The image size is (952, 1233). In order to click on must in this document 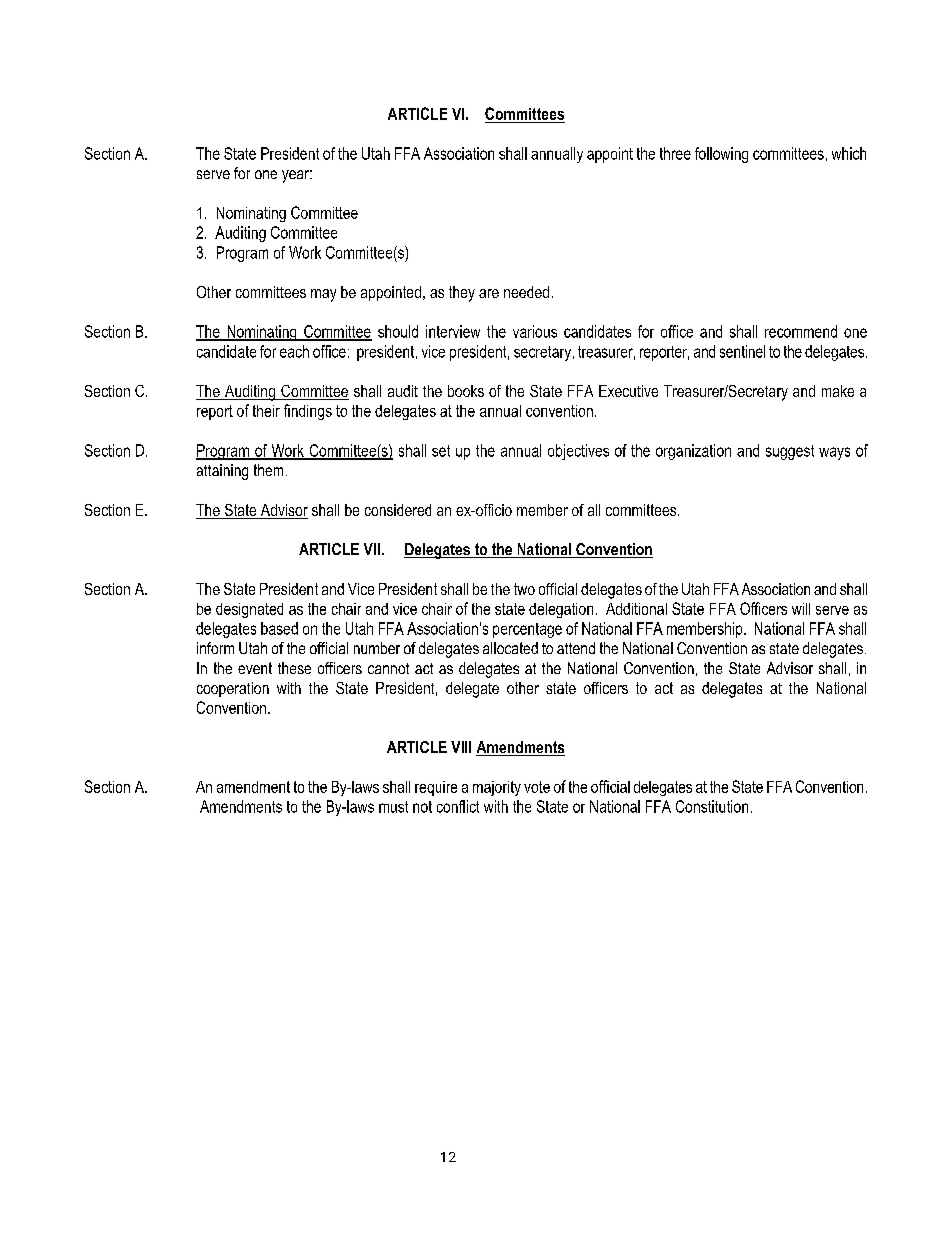, I will do `click(393, 807)`.
